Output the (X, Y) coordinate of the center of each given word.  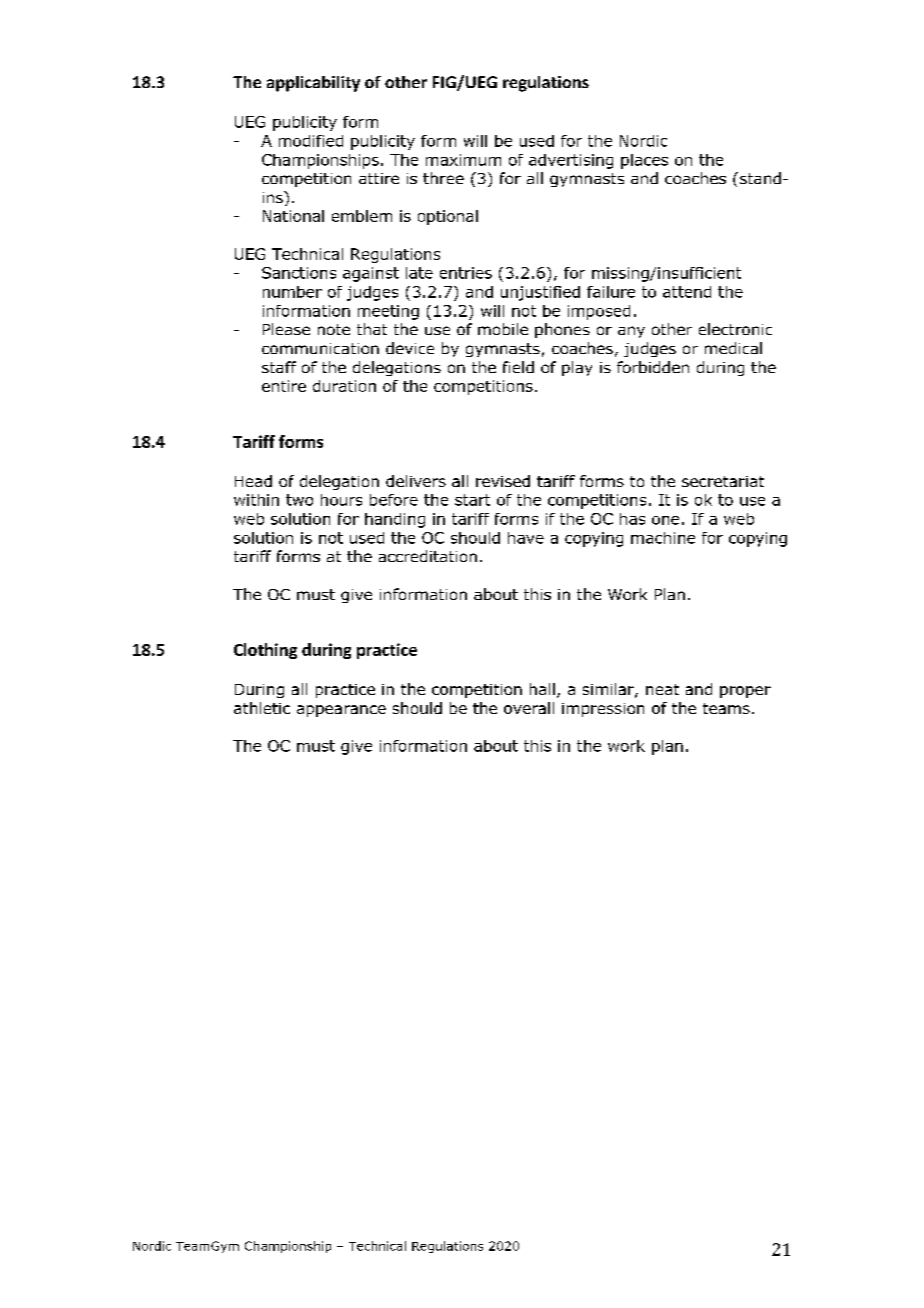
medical (733, 348)
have (526, 538)
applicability (313, 84)
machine (663, 538)
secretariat (723, 481)
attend (687, 292)
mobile (503, 329)
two (299, 500)
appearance (341, 711)
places (644, 161)
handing (395, 520)
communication (320, 348)
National (293, 216)
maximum (463, 160)
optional (448, 217)
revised (503, 481)
